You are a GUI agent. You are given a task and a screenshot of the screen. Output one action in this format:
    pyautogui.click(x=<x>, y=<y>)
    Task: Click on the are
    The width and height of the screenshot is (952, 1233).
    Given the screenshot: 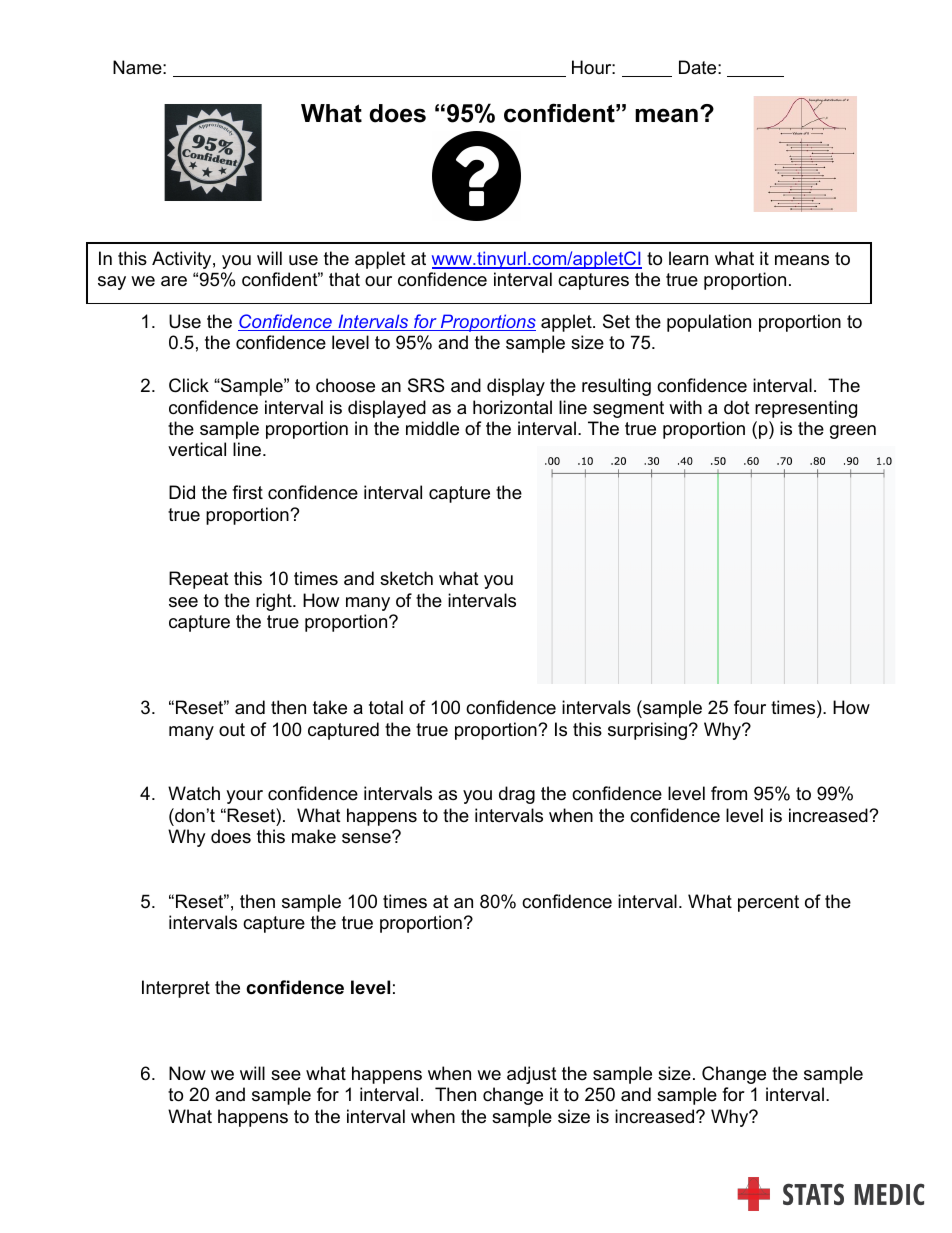 What is the action you would take?
    pyautogui.click(x=174, y=281)
